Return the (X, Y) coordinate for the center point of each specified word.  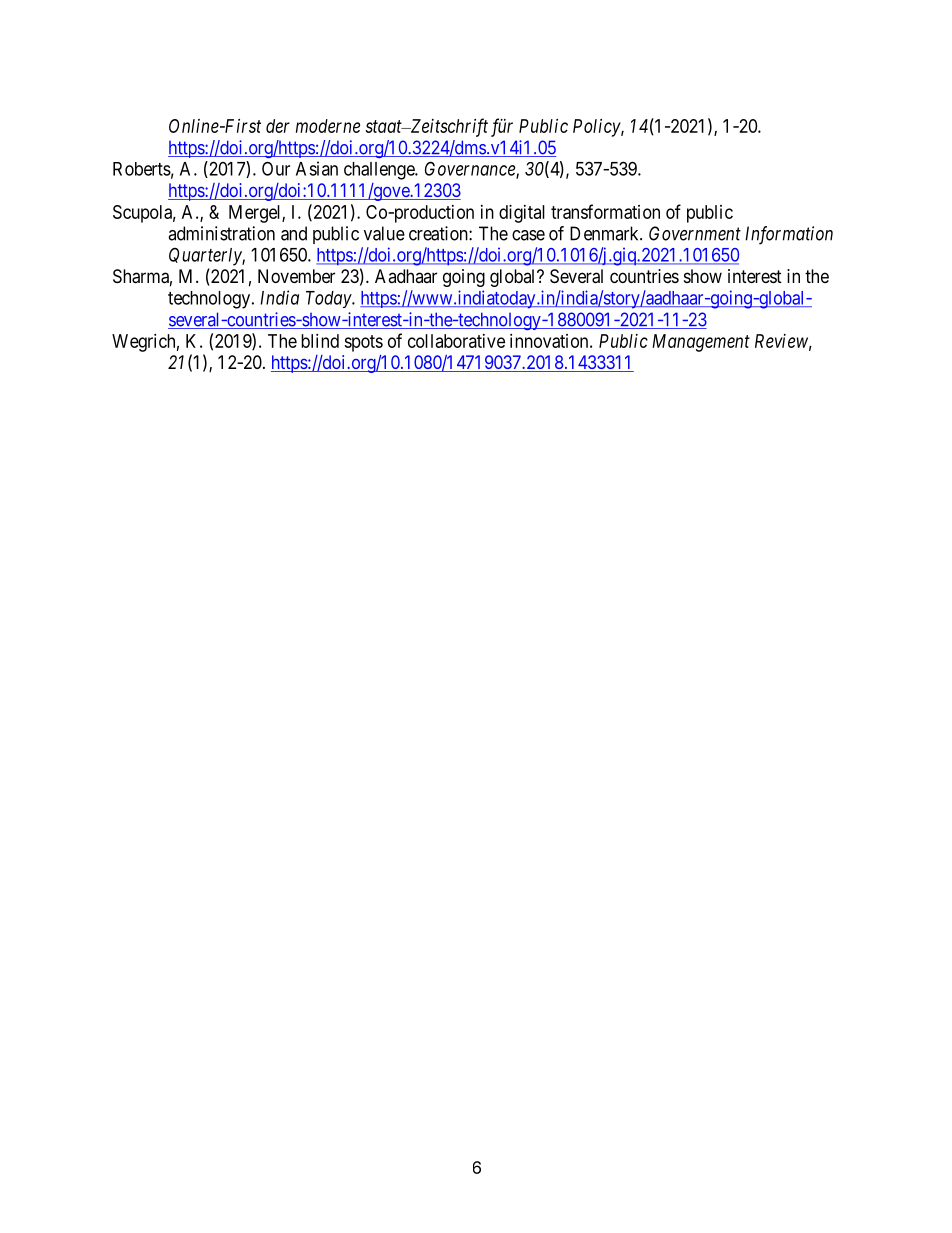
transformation (605, 211)
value (384, 233)
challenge (380, 171)
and (294, 233)
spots (363, 343)
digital (522, 214)
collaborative (456, 341)
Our (276, 168)
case (528, 235)
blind (320, 341)
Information (789, 235)
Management (701, 343)
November (296, 276)
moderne (328, 126)
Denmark (605, 233)
